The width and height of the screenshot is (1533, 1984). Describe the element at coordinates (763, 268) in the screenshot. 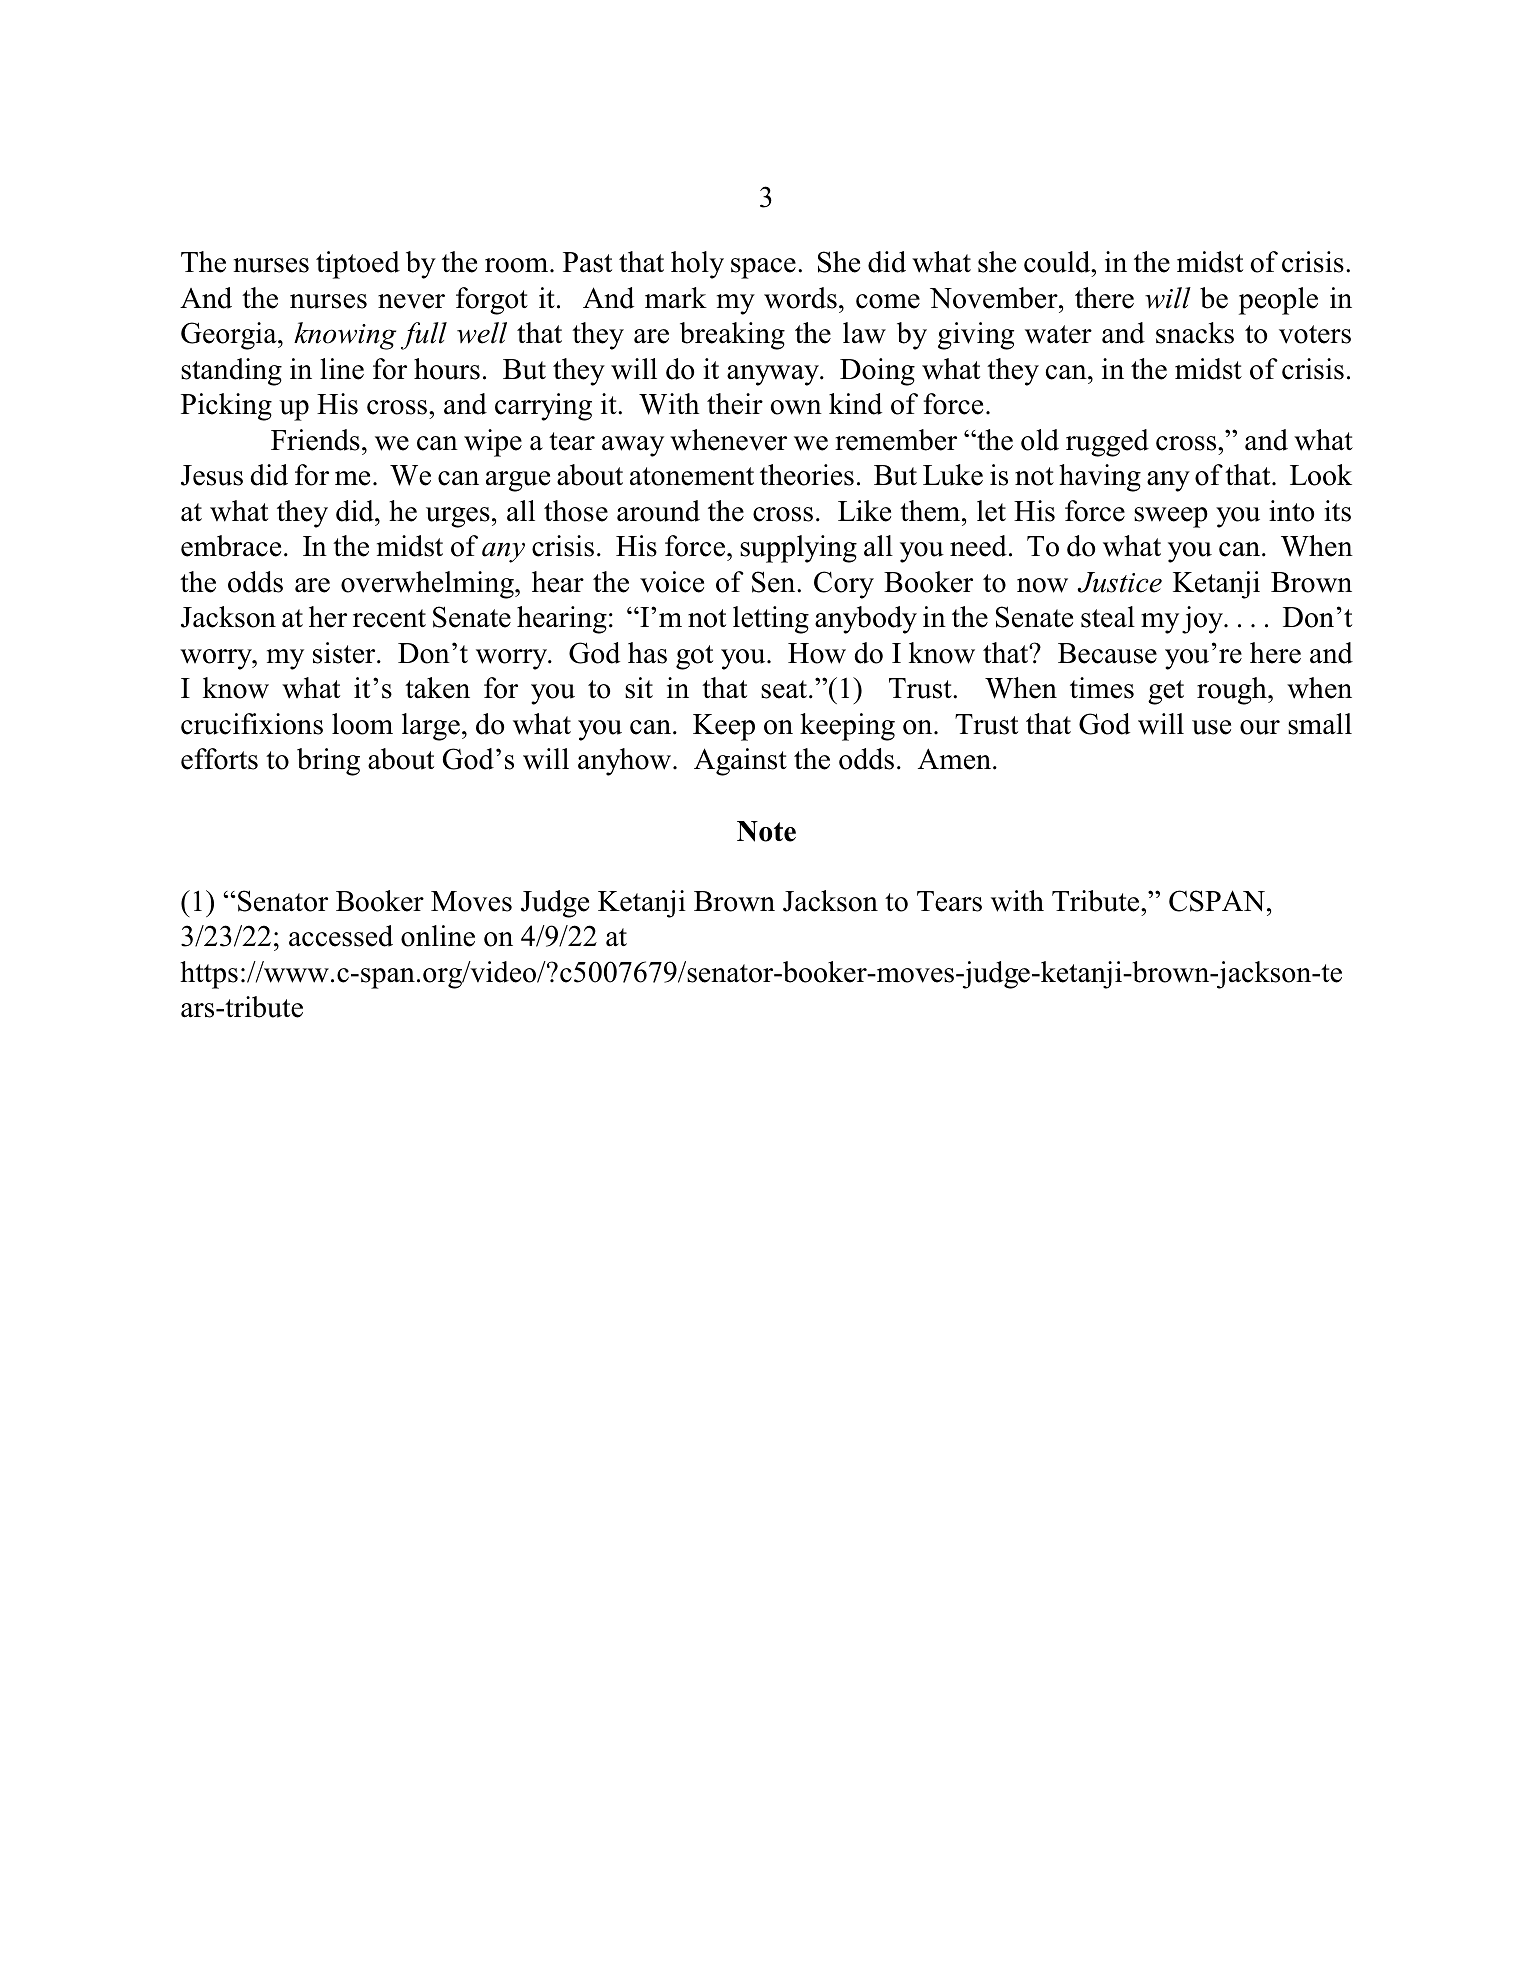

I see `space` at that location.
